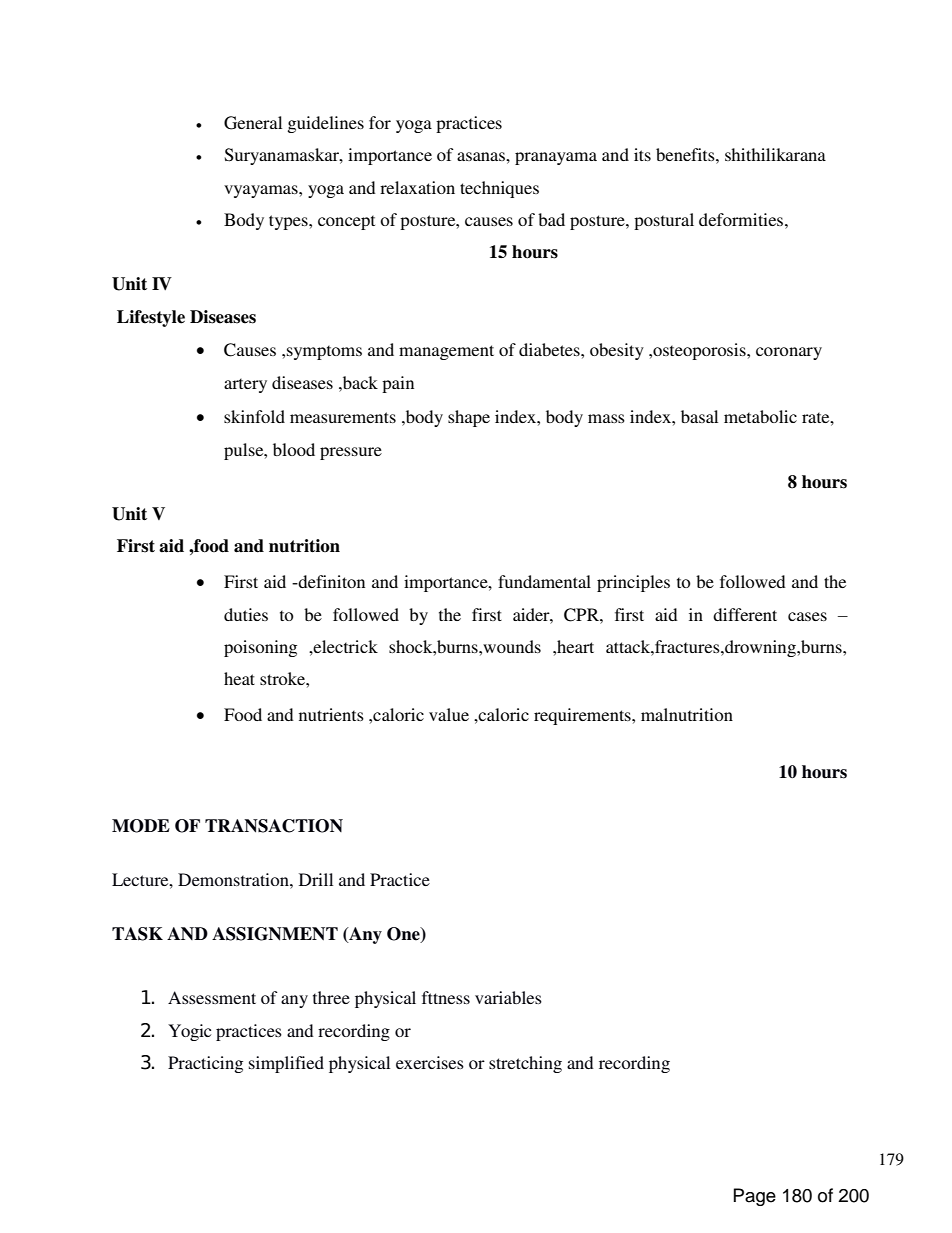 The width and height of the screenshot is (952, 1233). I want to click on heat, so click(239, 678).
